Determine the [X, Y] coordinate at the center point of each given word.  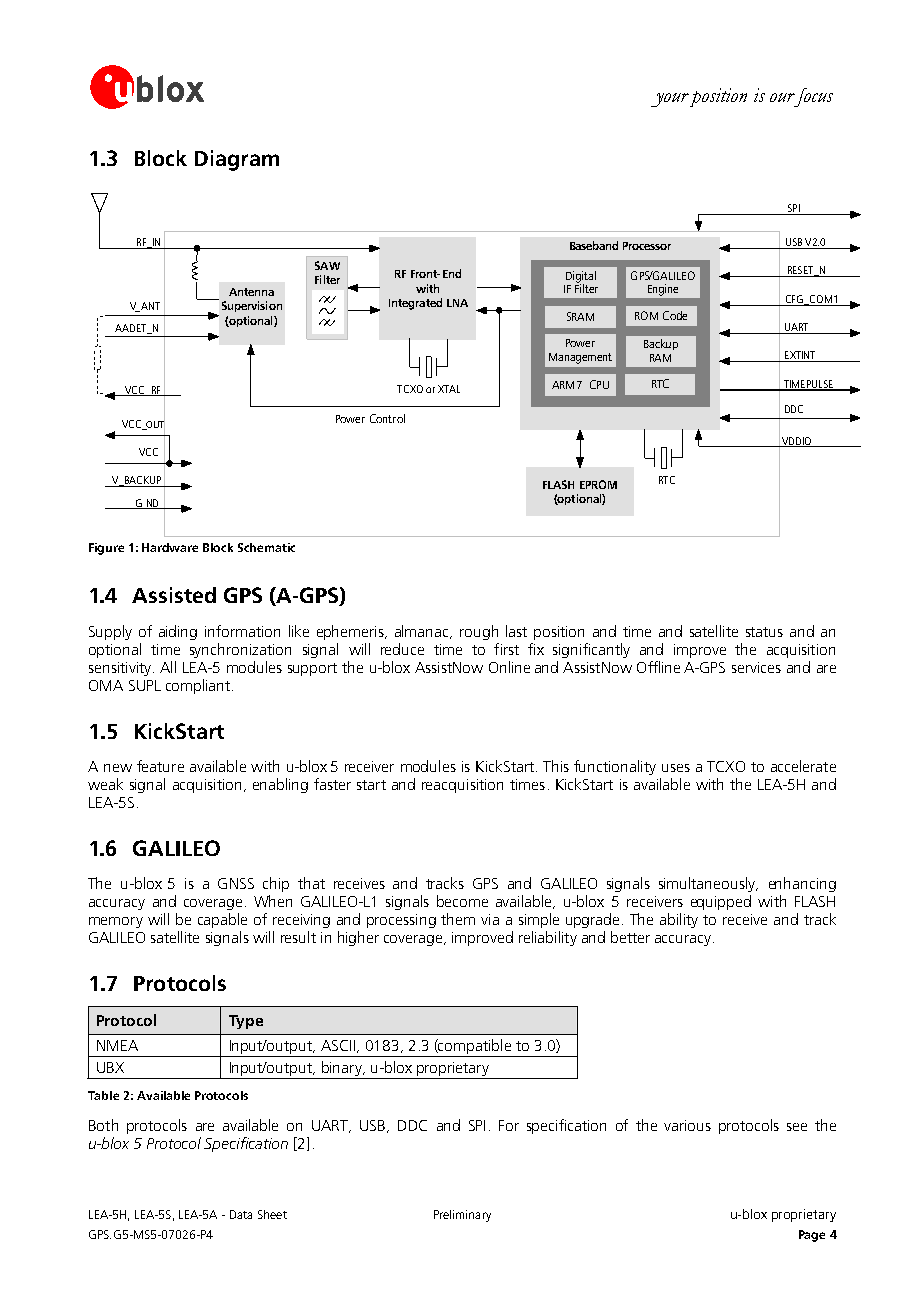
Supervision [252, 306]
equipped [721, 902]
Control [387, 418]
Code [675, 315]
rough [479, 632]
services [756, 667]
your [670, 100]
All [168, 667]
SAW [327, 265]
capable [222, 920]
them [458, 919]
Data [241, 1214]
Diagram [237, 160]
